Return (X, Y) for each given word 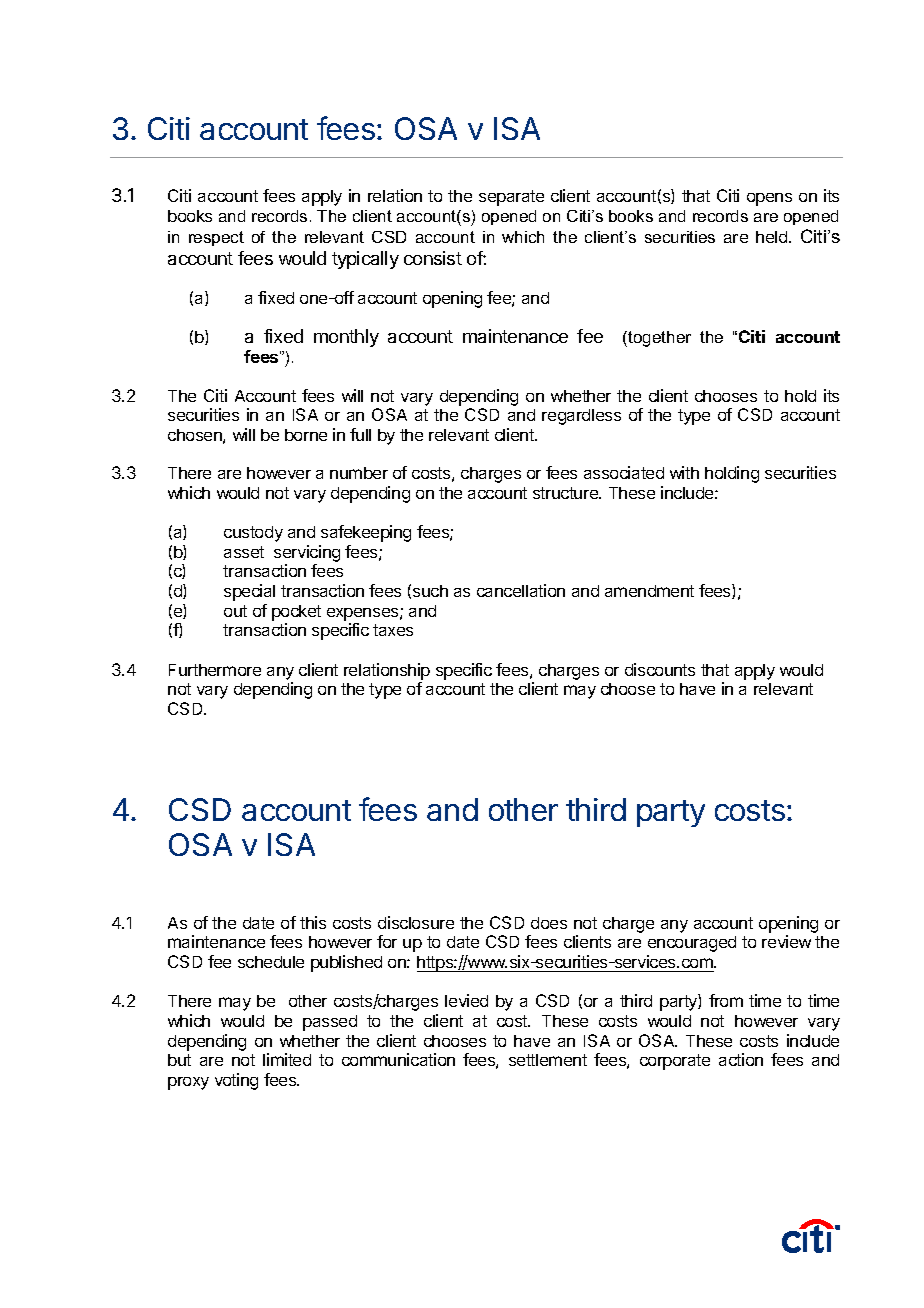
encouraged (692, 944)
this (313, 922)
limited (287, 1059)
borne (306, 435)
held (773, 237)
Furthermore (215, 670)
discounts (660, 669)
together (658, 339)
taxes (393, 630)
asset (244, 552)
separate (511, 198)
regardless (581, 417)
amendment (649, 591)
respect (216, 238)
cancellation (521, 590)
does (549, 923)
